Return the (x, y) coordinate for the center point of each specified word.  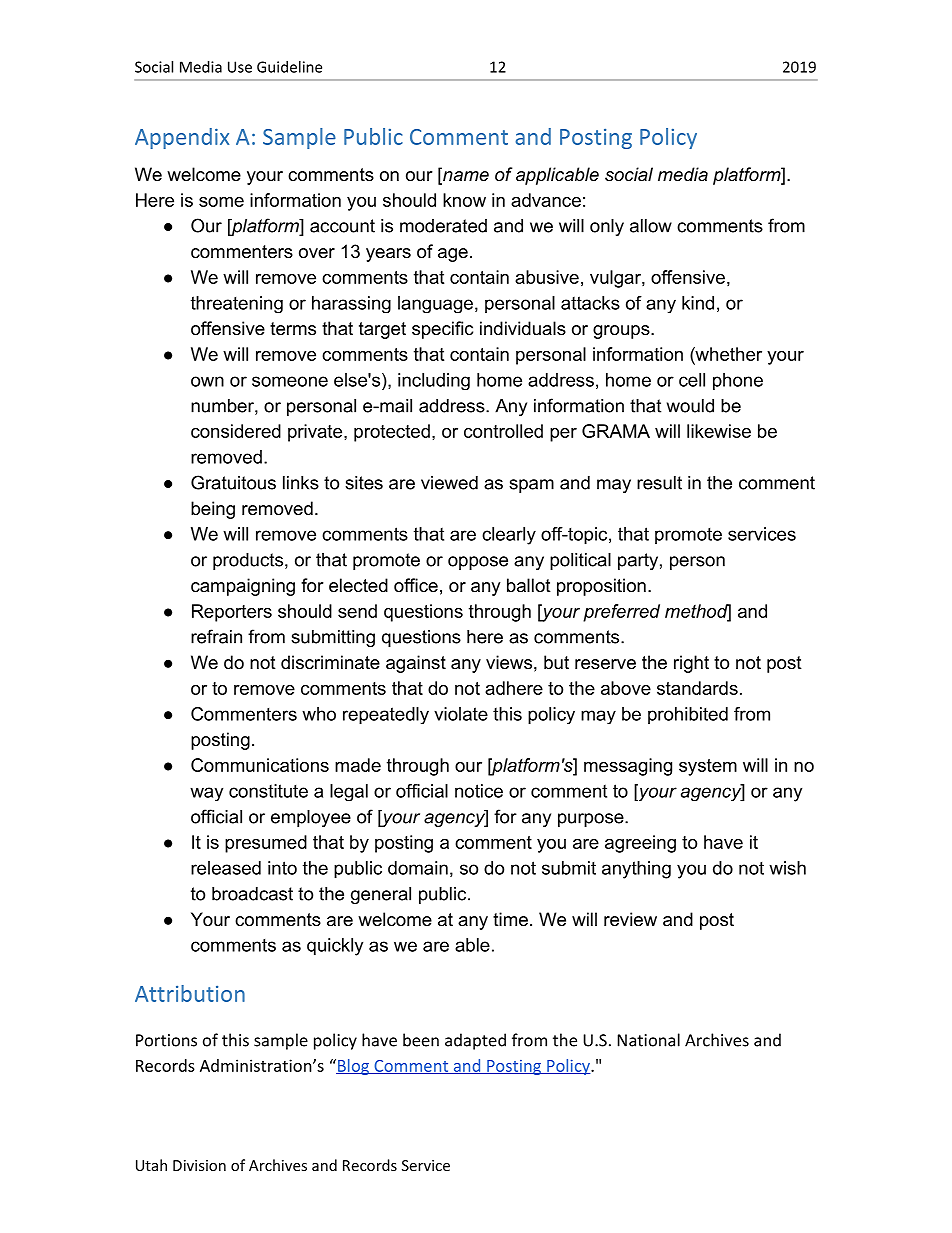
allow (651, 226)
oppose (478, 563)
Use (240, 67)
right (691, 664)
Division (199, 1165)
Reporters (232, 613)
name (465, 176)
